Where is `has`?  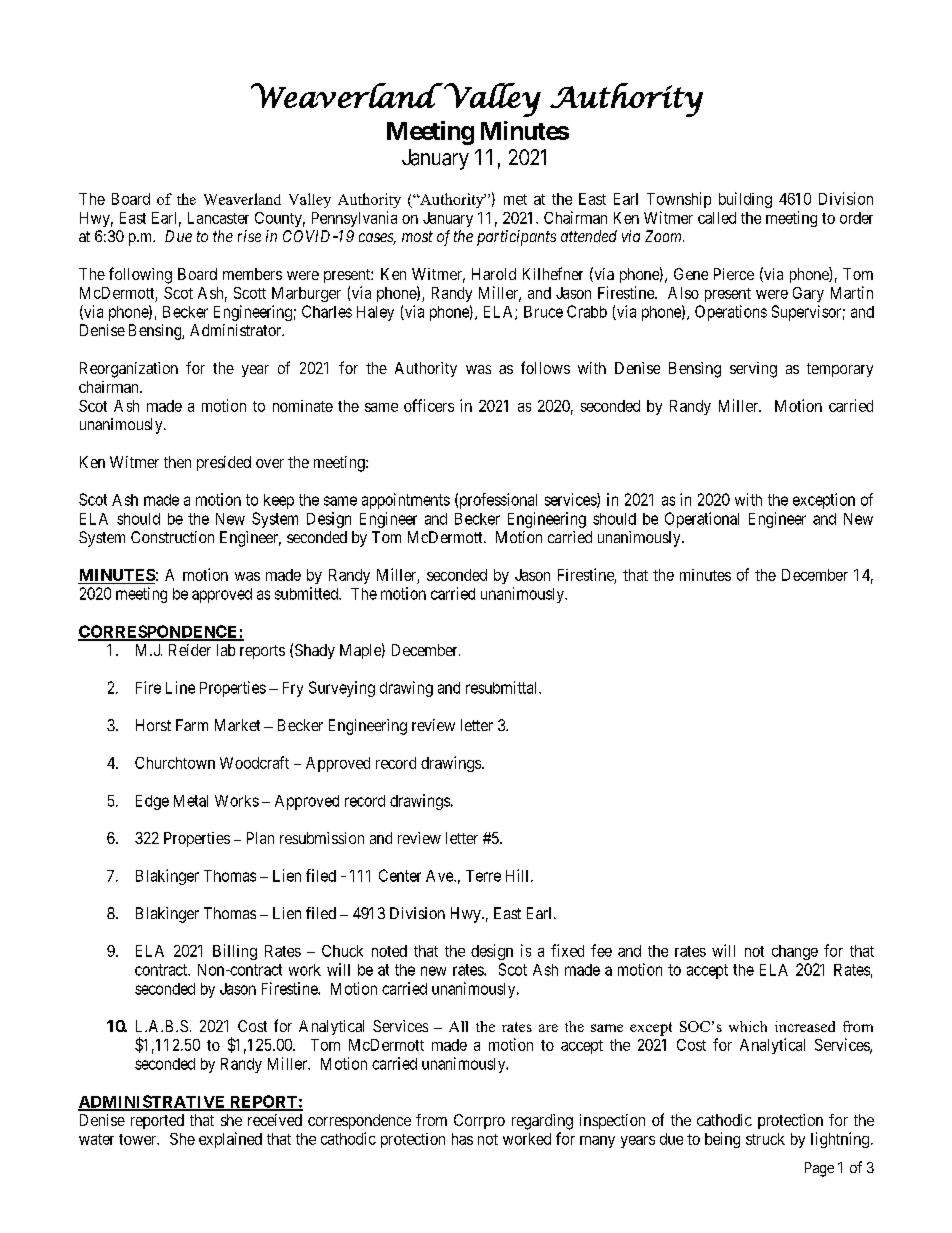 has is located at coordinates (462, 1139).
